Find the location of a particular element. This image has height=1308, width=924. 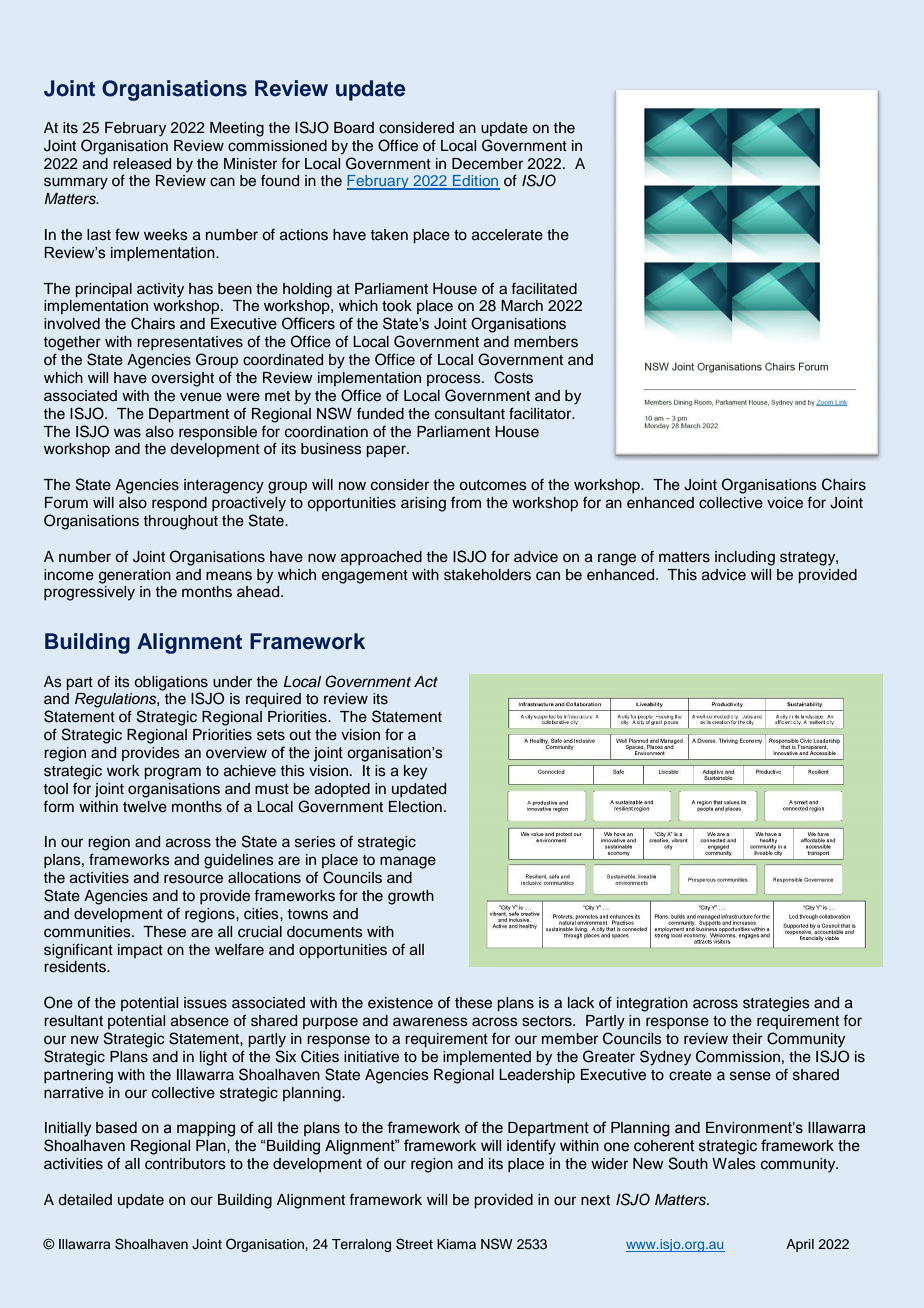

detailed is located at coordinates (85, 1200).
